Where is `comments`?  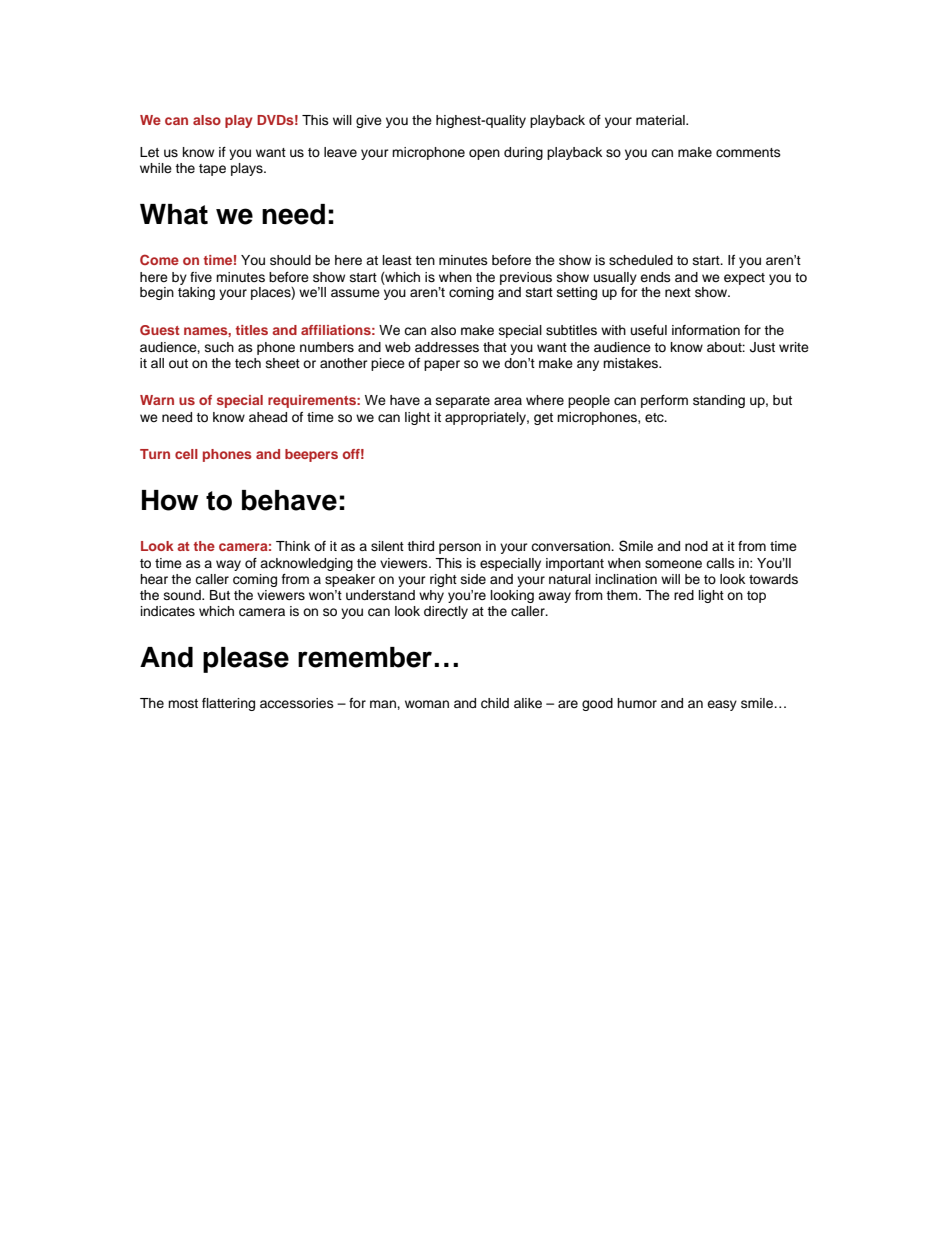
comments is located at coordinates (748, 152).
